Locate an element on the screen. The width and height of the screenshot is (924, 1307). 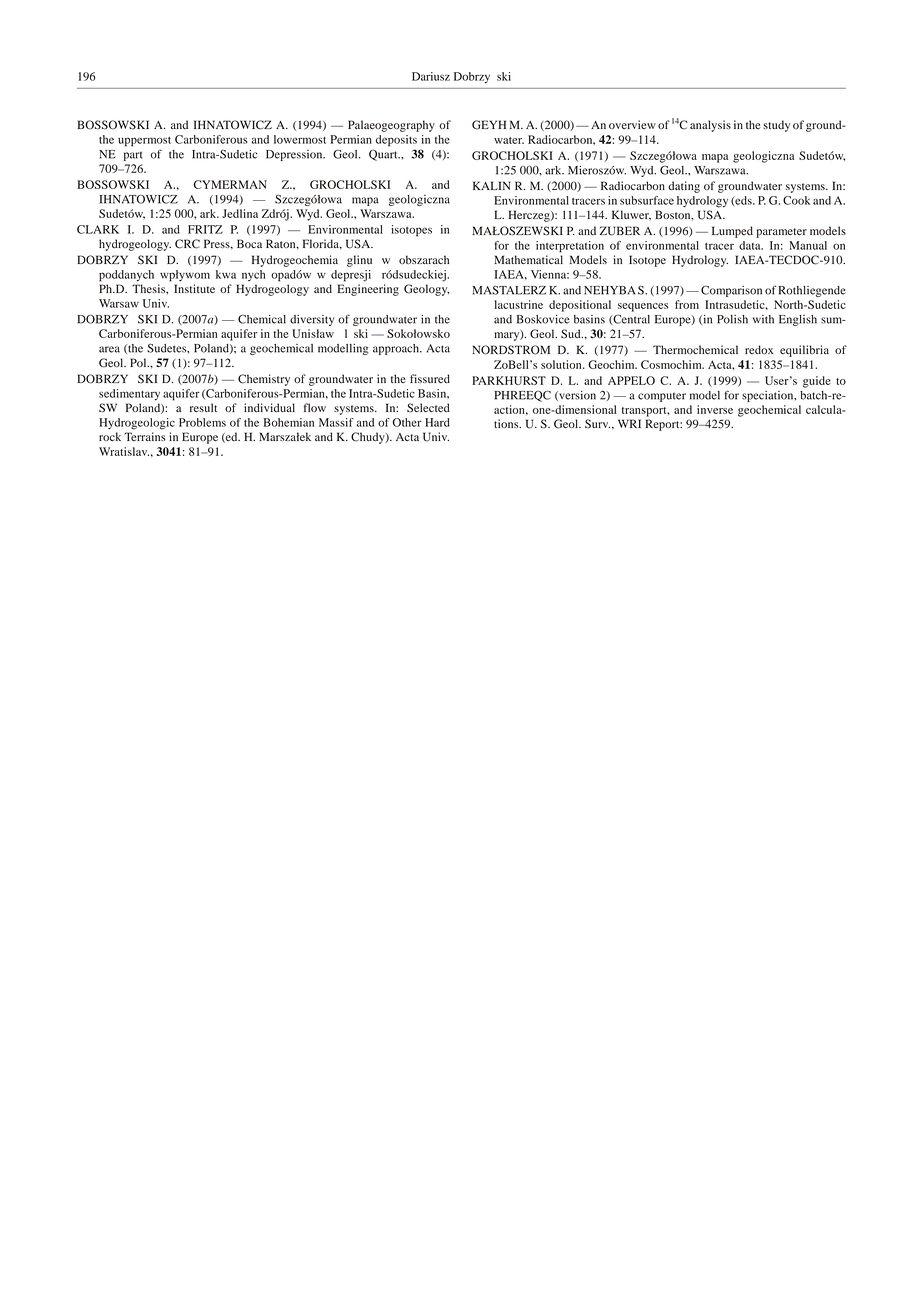
study is located at coordinates (776, 126).
